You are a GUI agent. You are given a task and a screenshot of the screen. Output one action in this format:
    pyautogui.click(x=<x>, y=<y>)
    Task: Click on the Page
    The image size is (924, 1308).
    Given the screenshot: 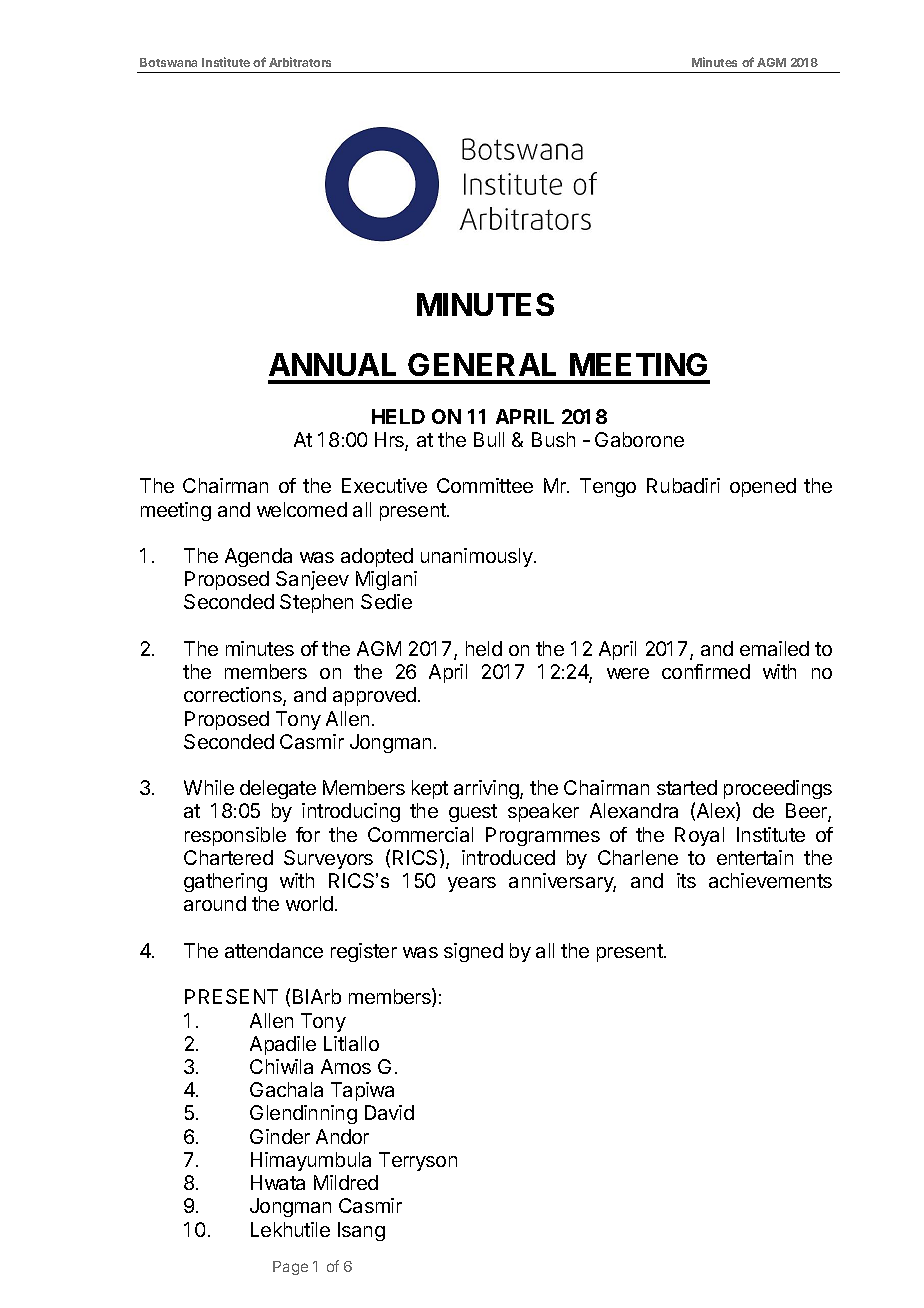 What is the action you would take?
    pyautogui.click(x=290, y=1268)
